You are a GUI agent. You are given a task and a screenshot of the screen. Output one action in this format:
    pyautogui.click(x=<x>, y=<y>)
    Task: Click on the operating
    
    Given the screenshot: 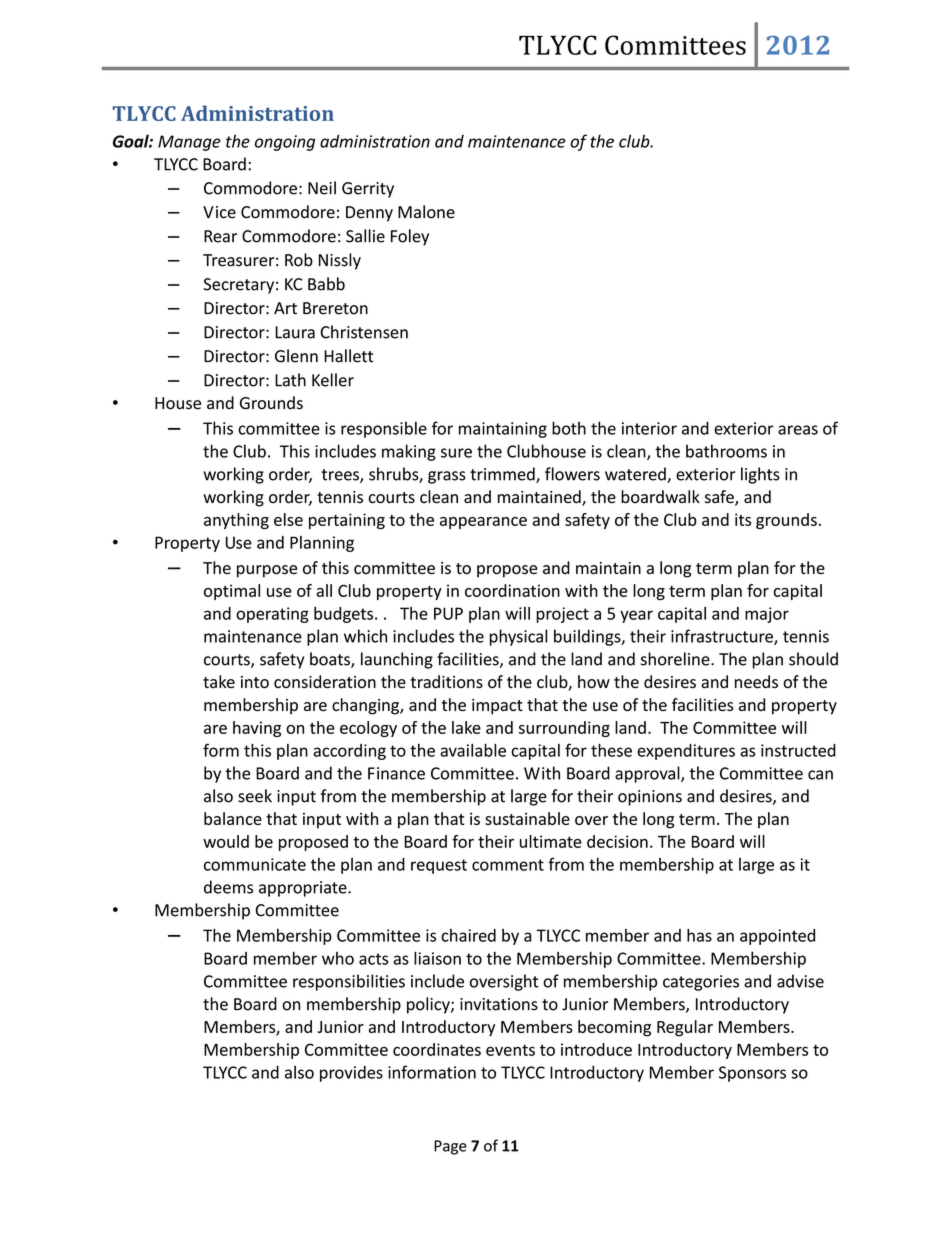 What is the action you would take?
    pyautogui.click(x=272, y=615)
